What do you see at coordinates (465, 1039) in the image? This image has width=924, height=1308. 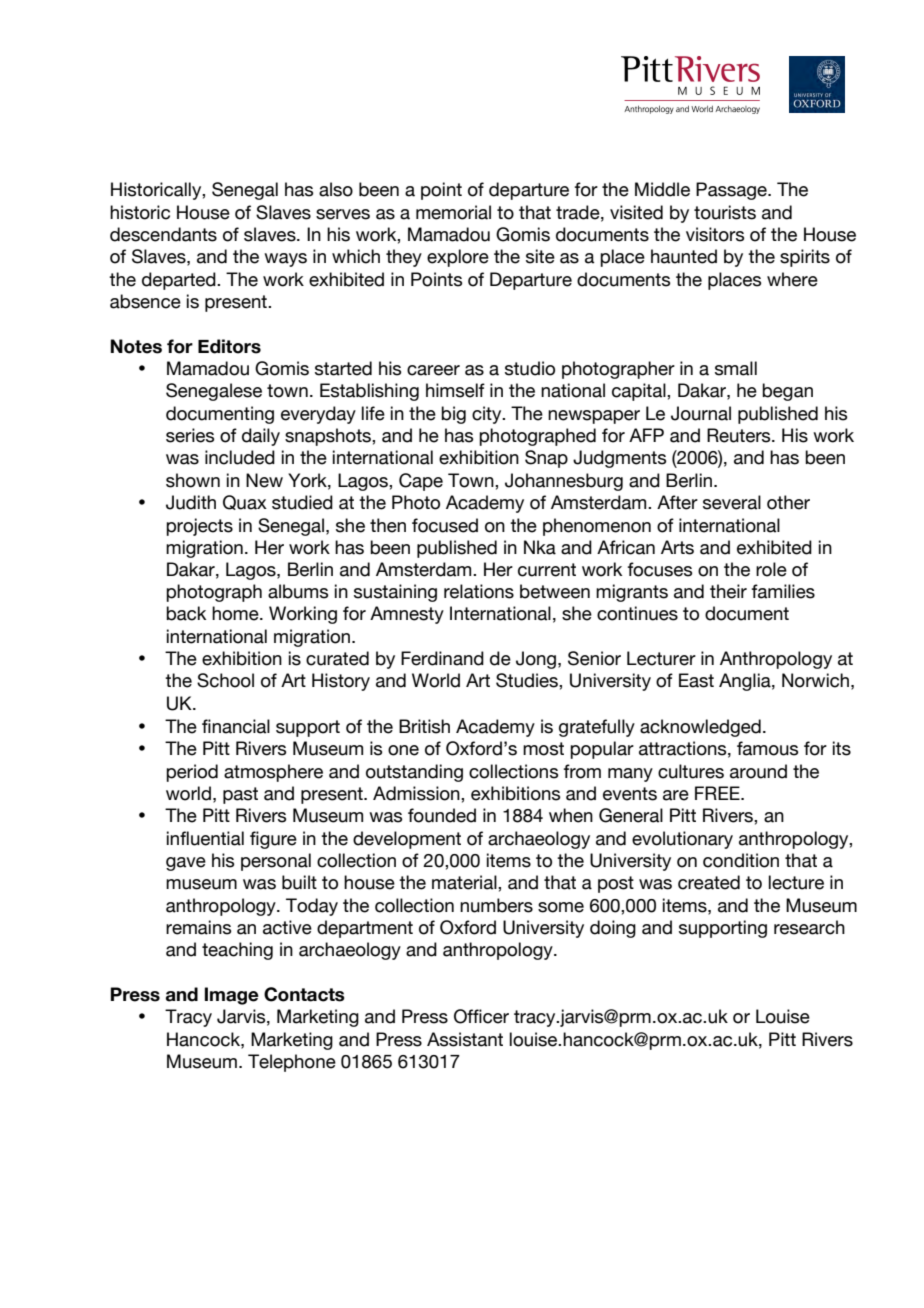 I see `Assistant` at bounding box center [465, 1039].
